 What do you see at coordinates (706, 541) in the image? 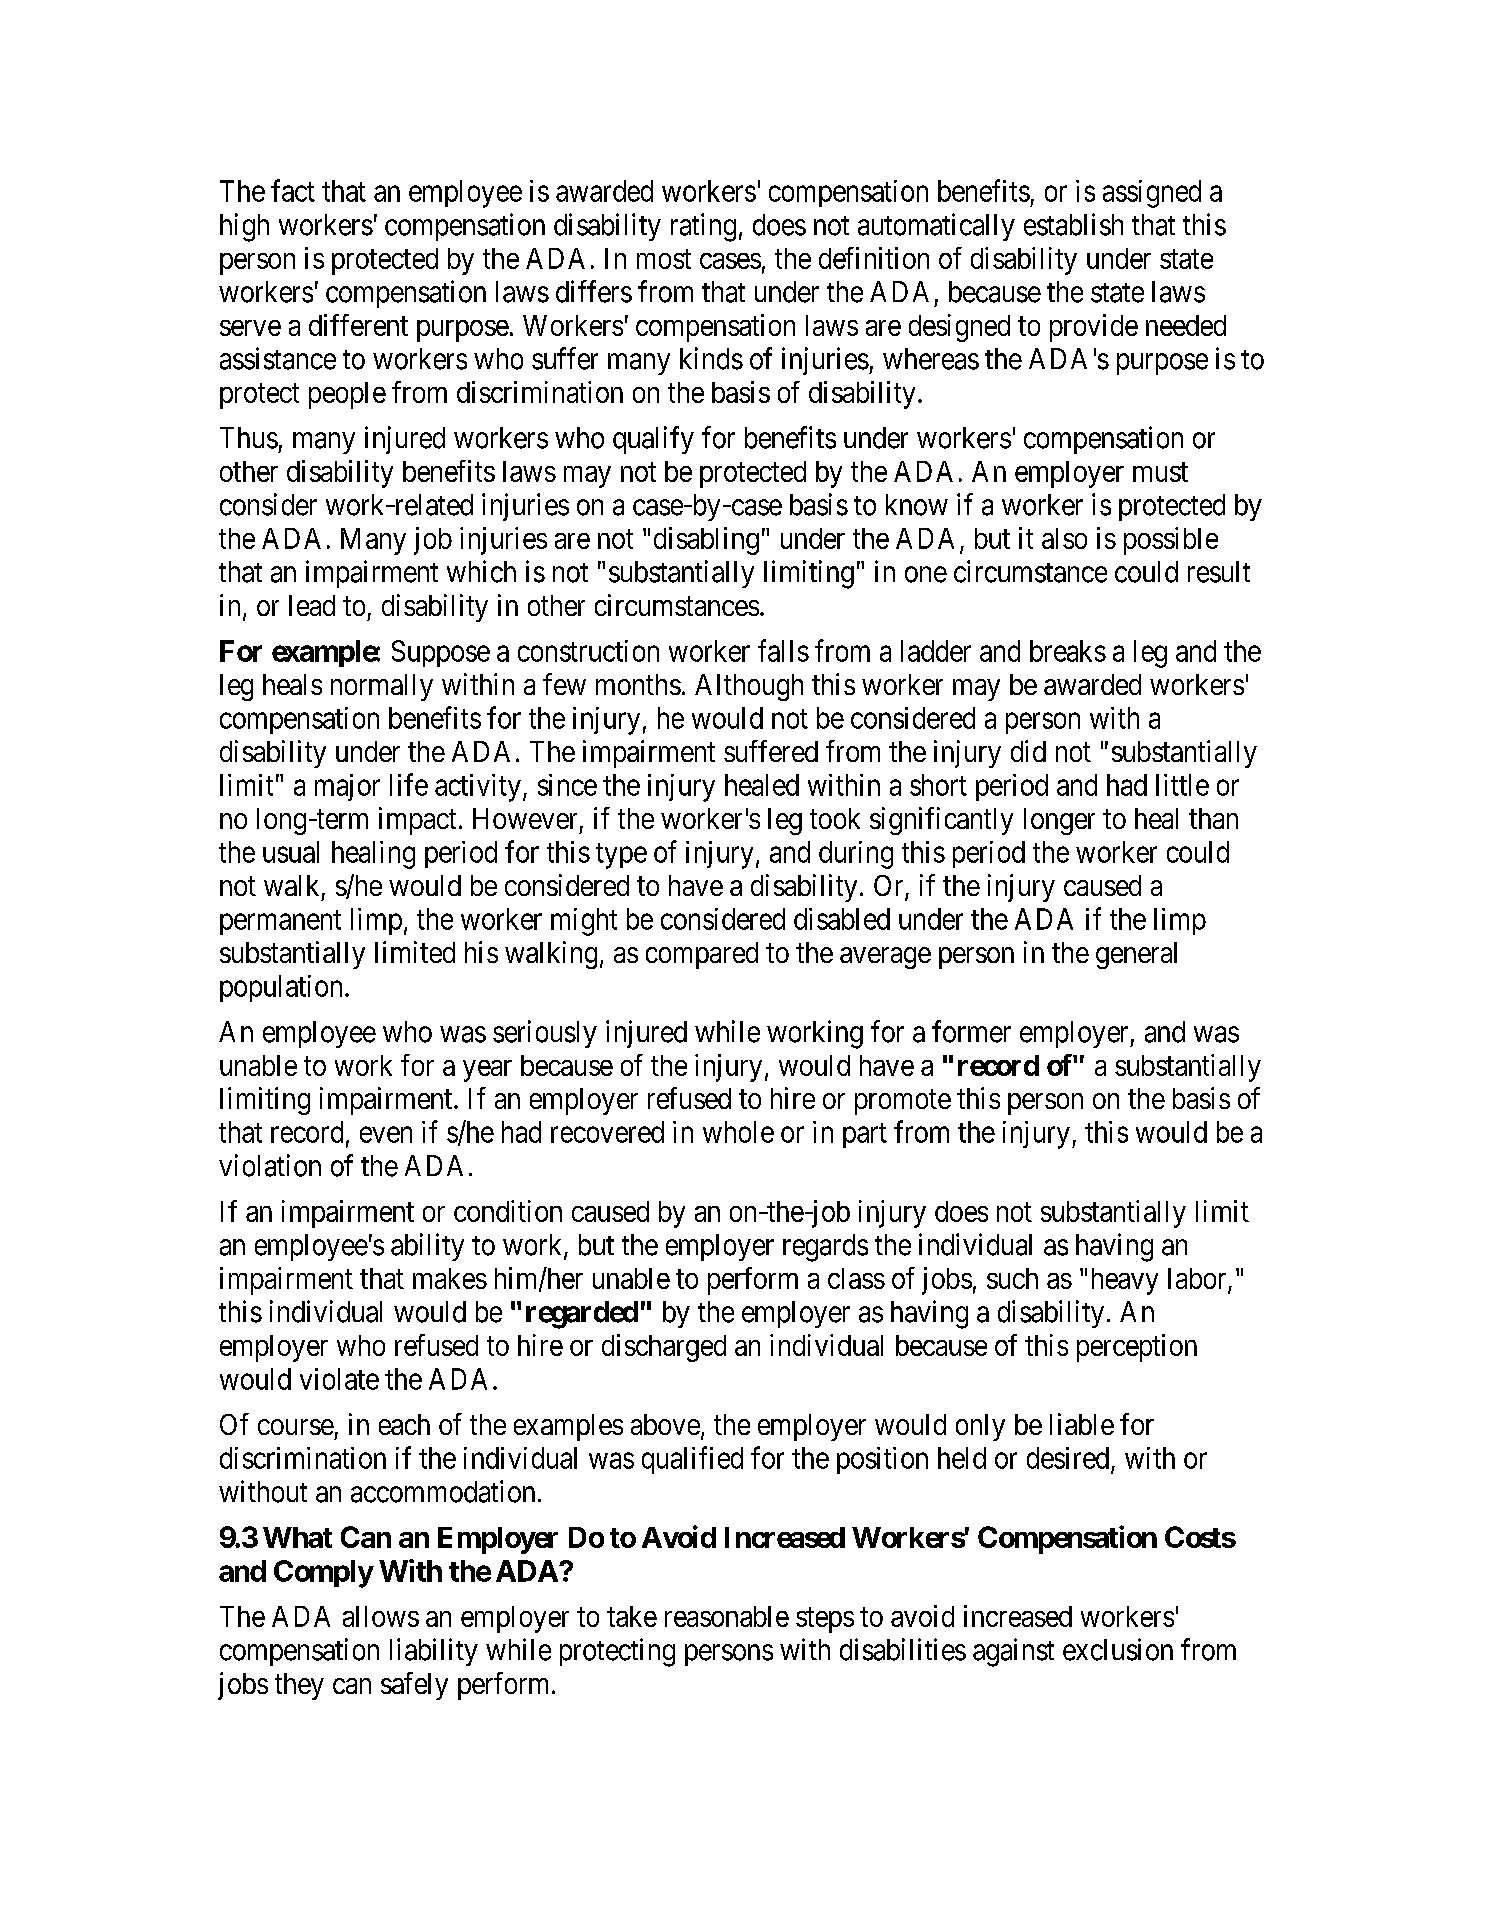
I see `disabling` at bounding box center [706, 541].
